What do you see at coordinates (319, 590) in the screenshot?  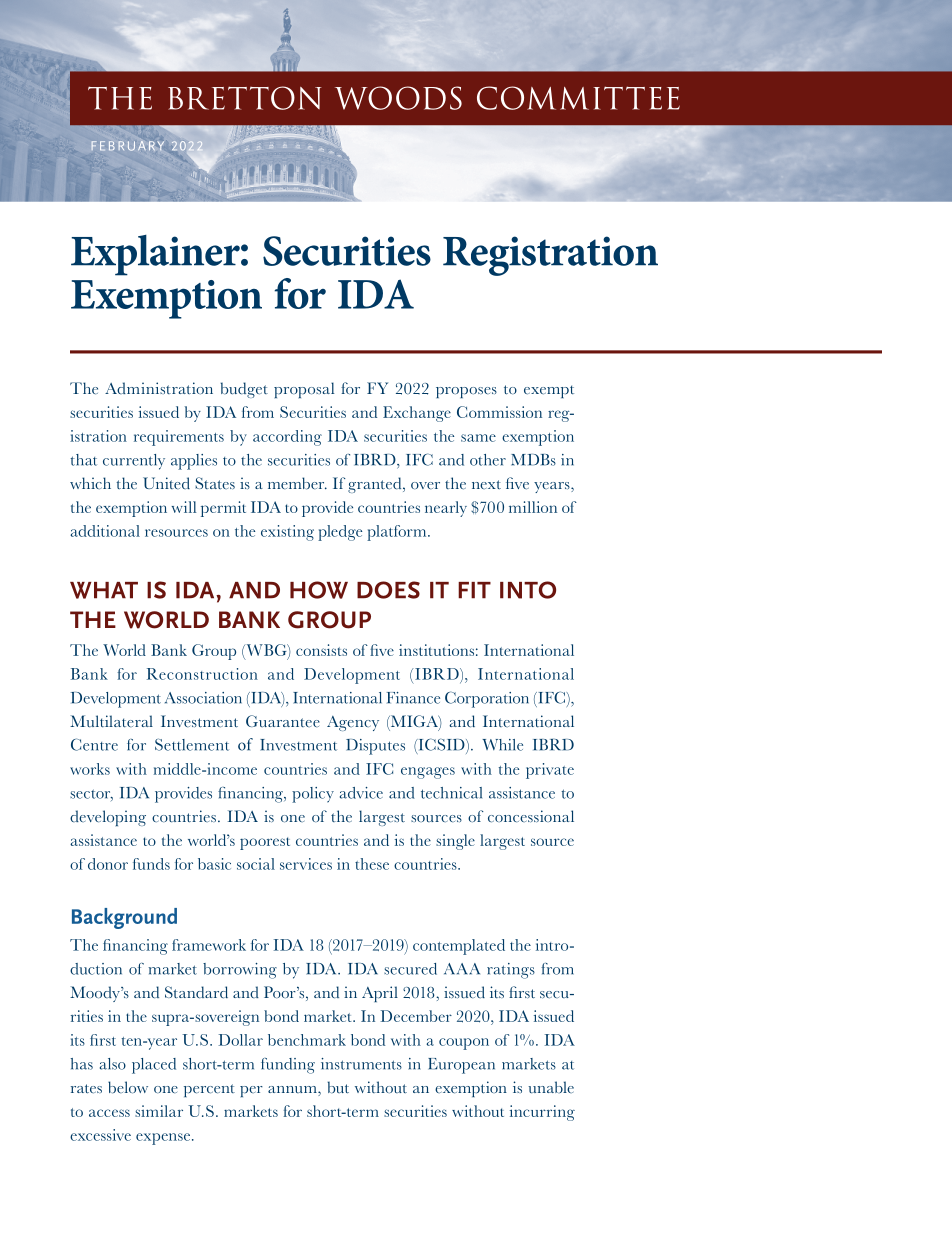 I see `HOW` at bounding box center [319, 590].
